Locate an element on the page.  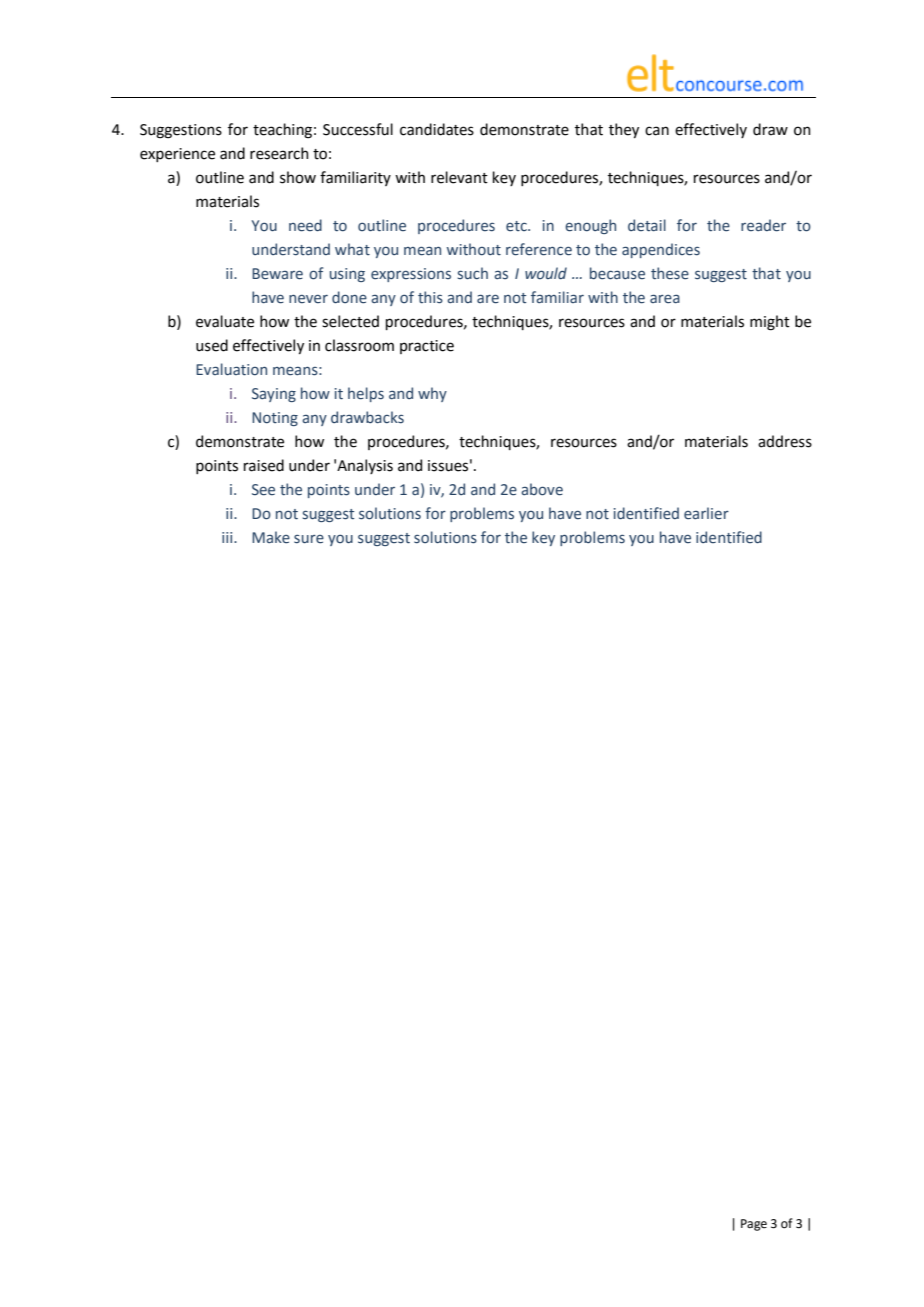
might is located at coordinates (770, 323).
